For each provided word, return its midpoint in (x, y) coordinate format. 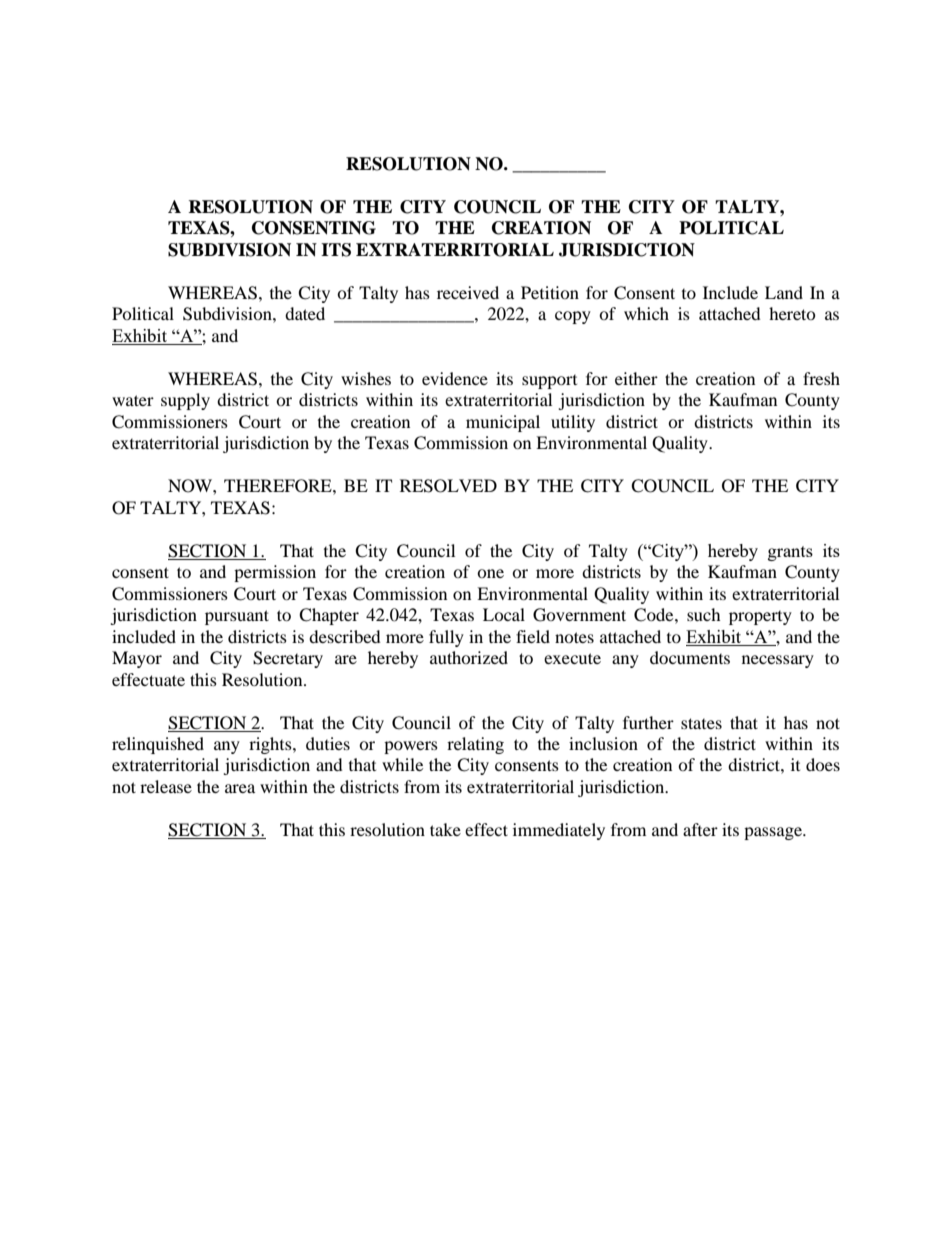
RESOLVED (448, 486)
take (445, 829)
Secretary (288, 659)
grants (790, 553)
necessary (778, 661)
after (700, 829)
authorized (469, 657)
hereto (792, 313)
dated (305, 313)
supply (185, 401)
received (468, 292)
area (240, 788)
